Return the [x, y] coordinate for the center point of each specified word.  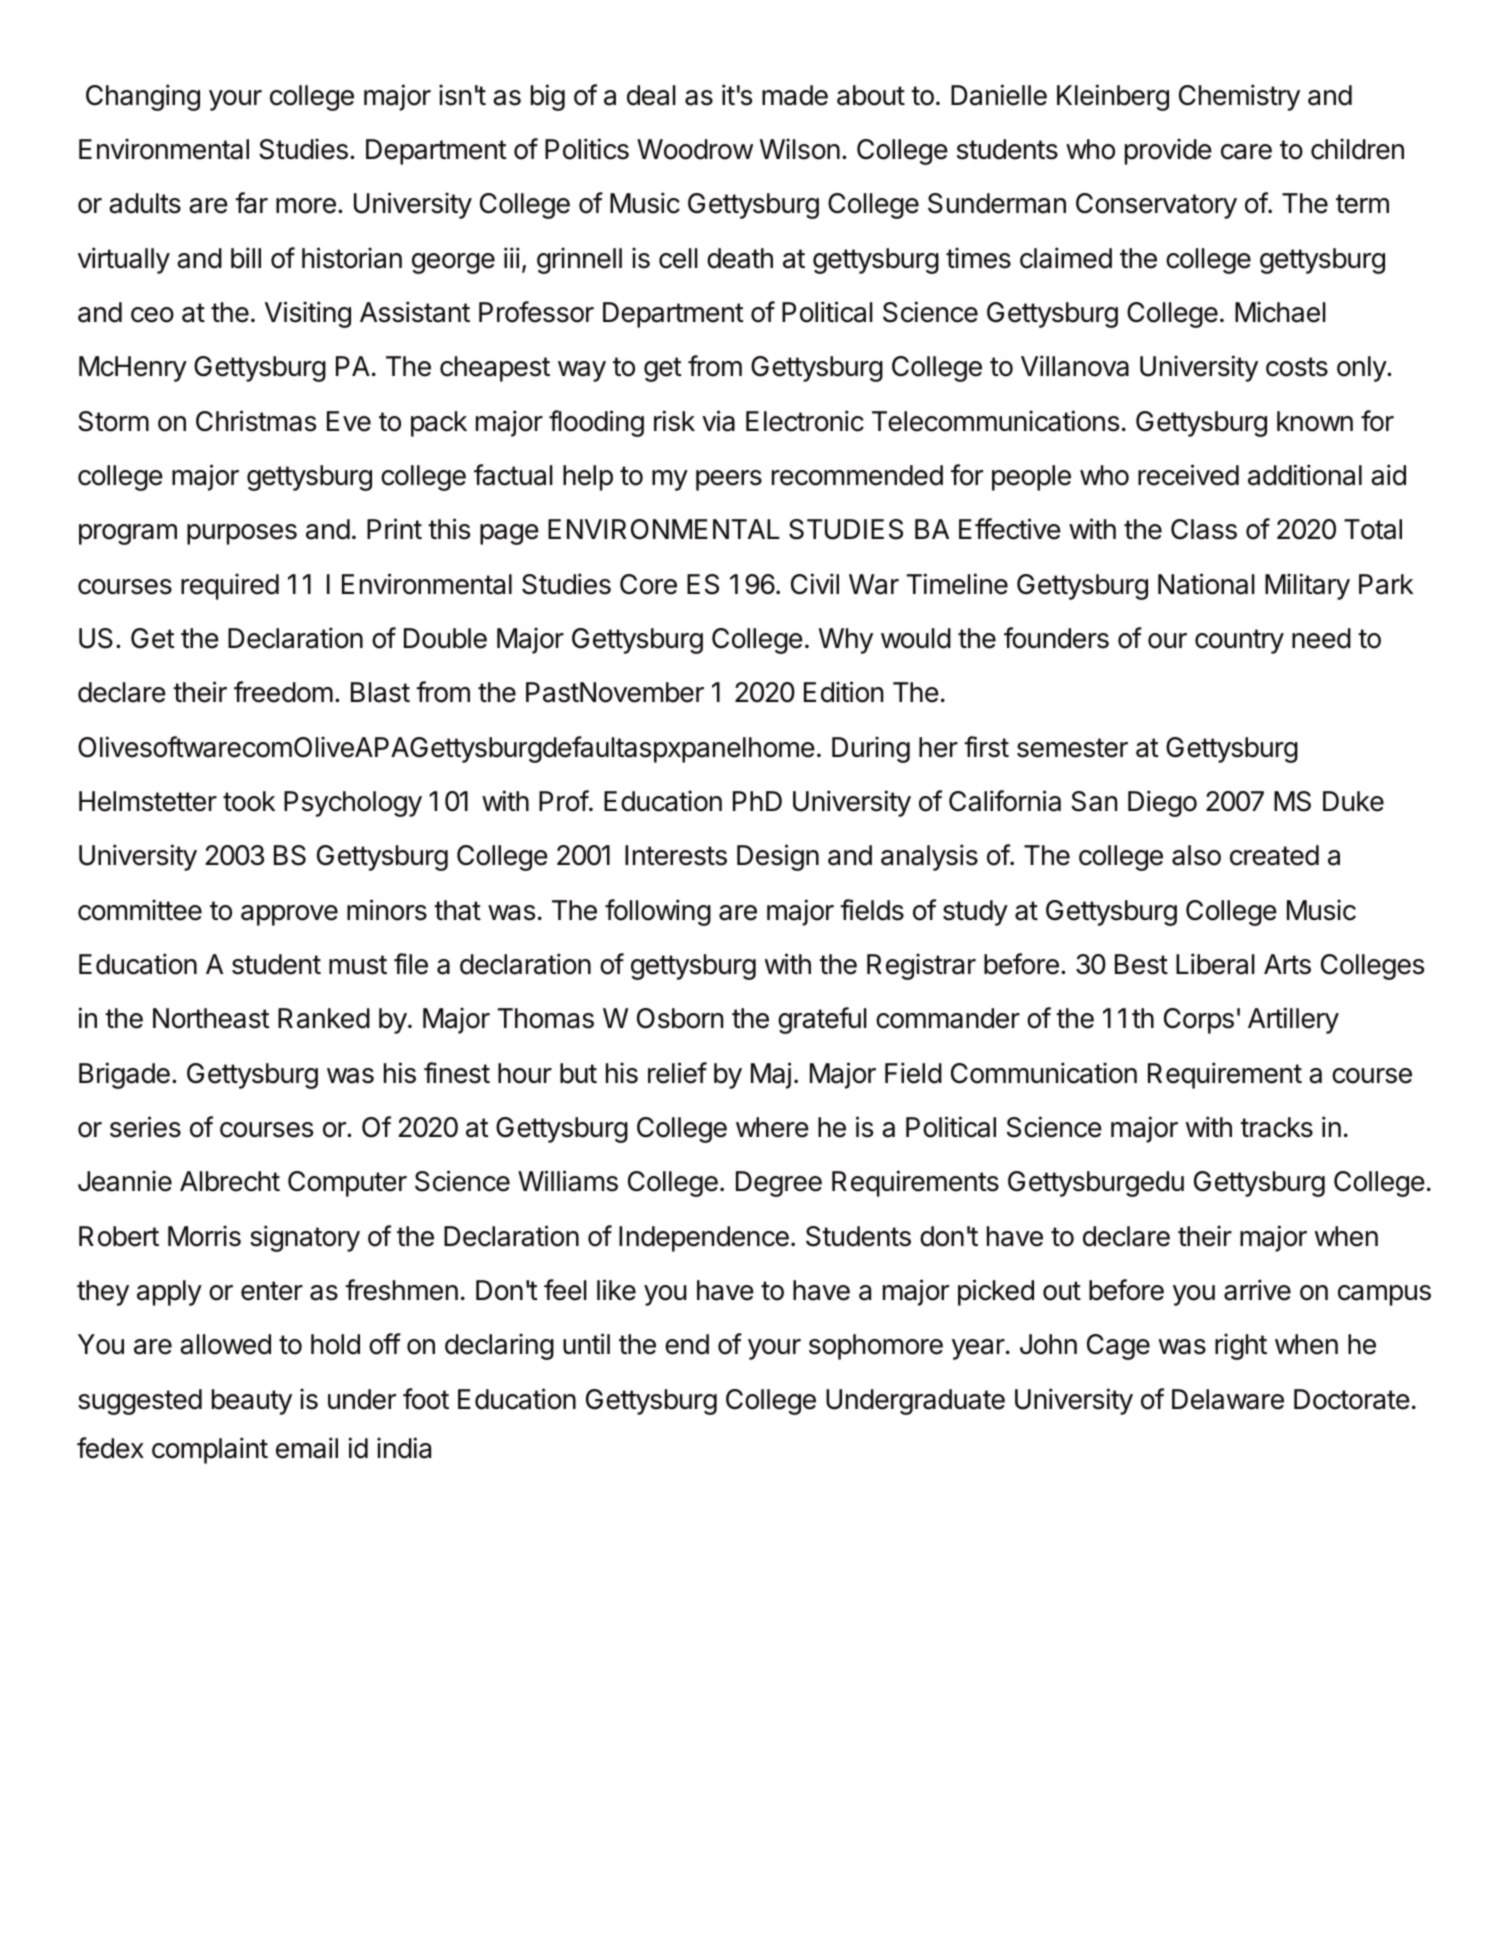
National [1206, 584]
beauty [252, 1402]
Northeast [211, 1018]
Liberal [1215, 964]
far [251, 203]
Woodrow [695, 149]
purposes [242, 534]
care [1246, 152]
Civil [815, 584]
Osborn [680, 1018]
